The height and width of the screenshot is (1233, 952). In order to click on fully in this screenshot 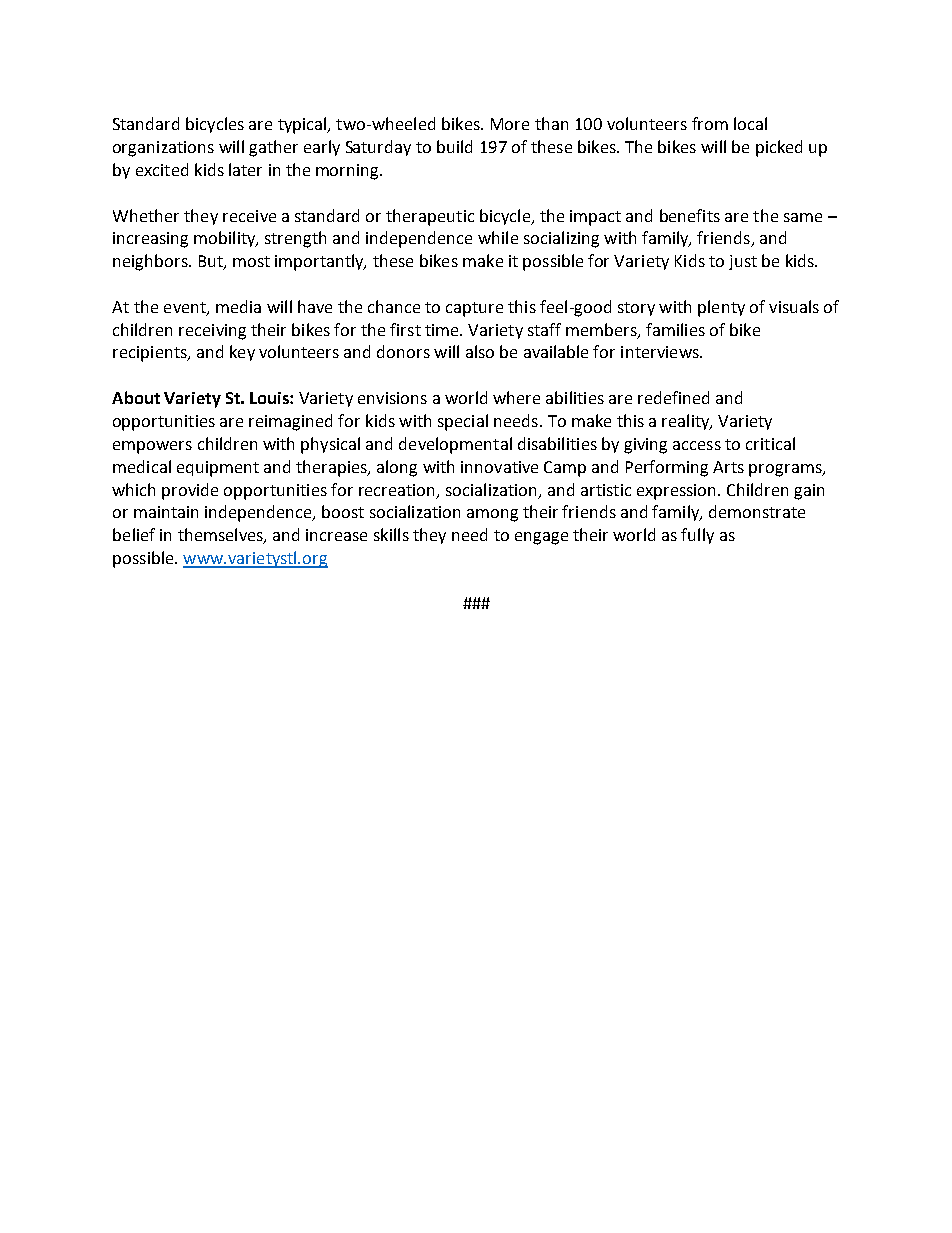, I will do `click(697, 536)`.
